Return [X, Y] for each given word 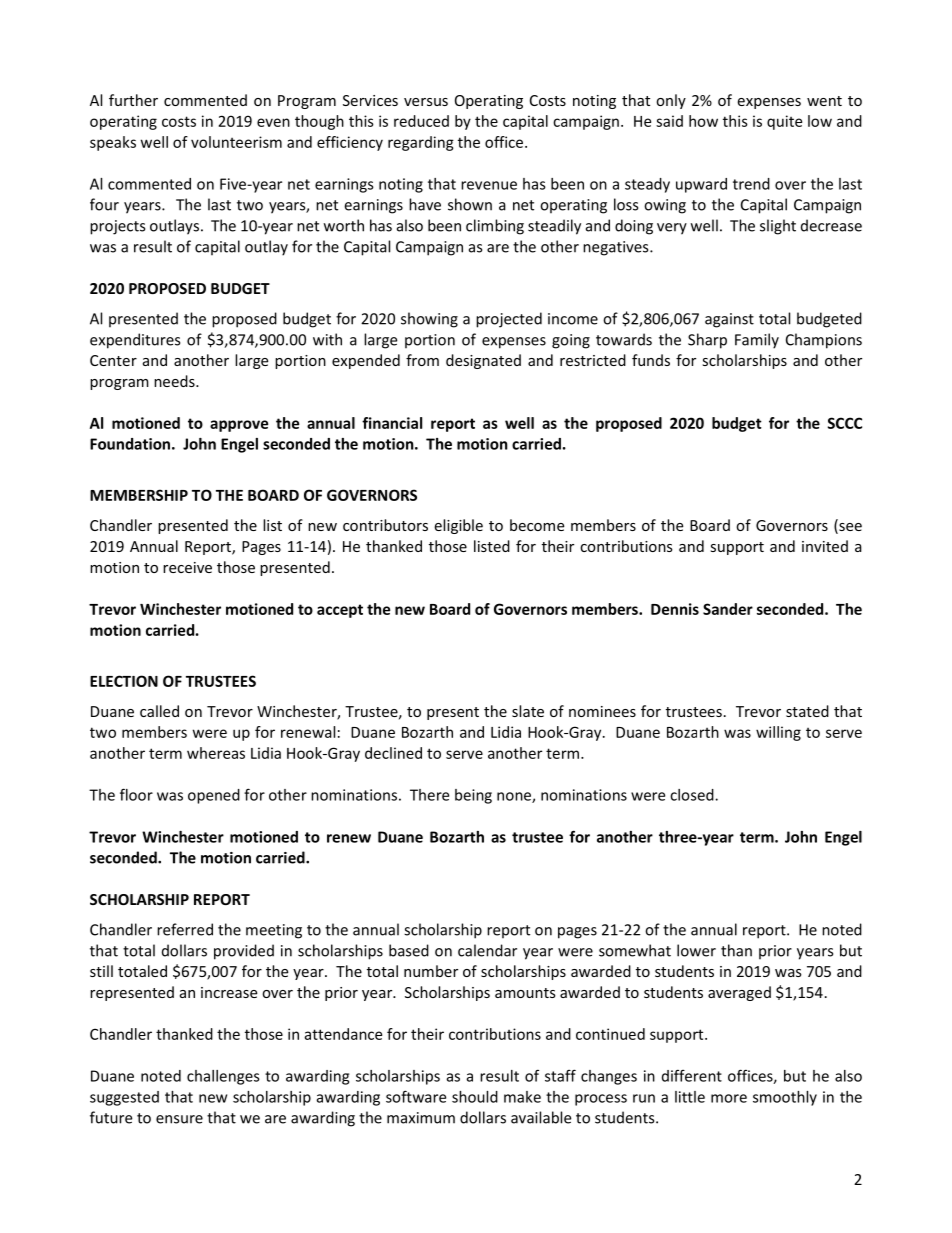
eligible [458, 526]
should [475, 1097]
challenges [223, 1077]
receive [187, 567]
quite [784, 122]
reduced [421, 121]
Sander [728, 609]
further [133, 100]
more [729, 1098]
